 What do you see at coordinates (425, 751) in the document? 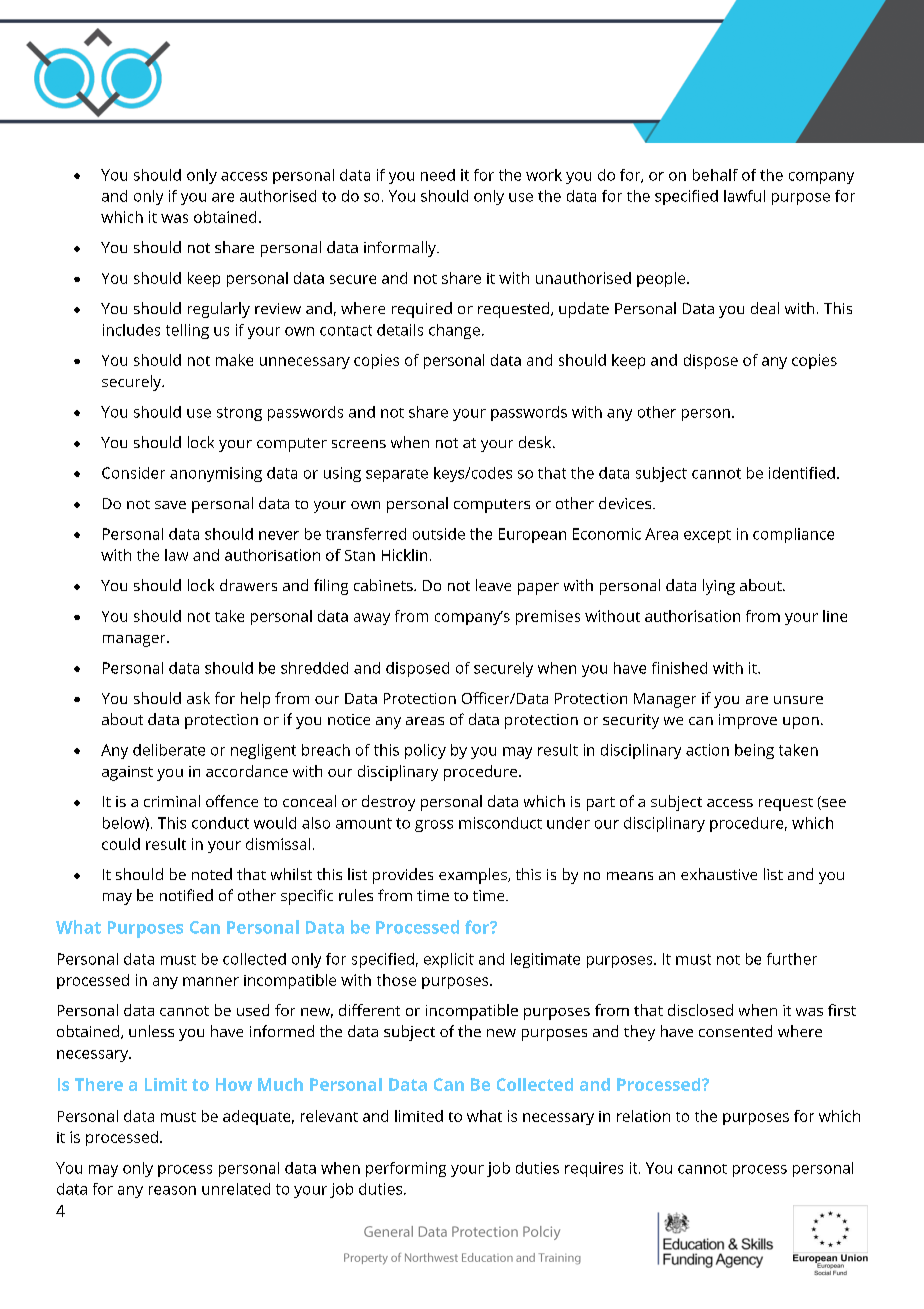
I see `policy` at bounding box center [425, 751].
